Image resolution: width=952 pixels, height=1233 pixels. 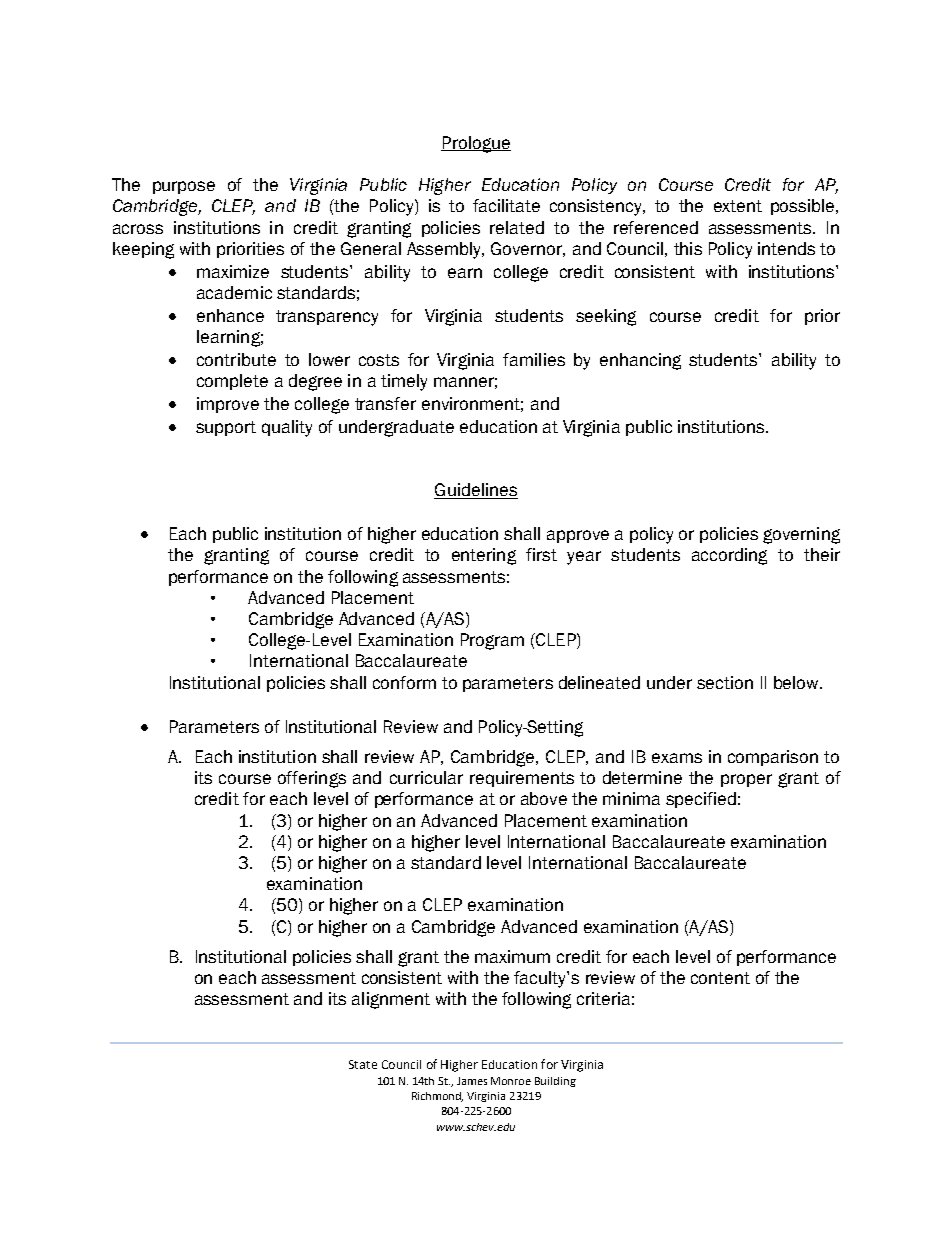 What do you see at coordinates (363, 1064) in the screenshot?
I see `State` at bounding box center [363, 1064].
